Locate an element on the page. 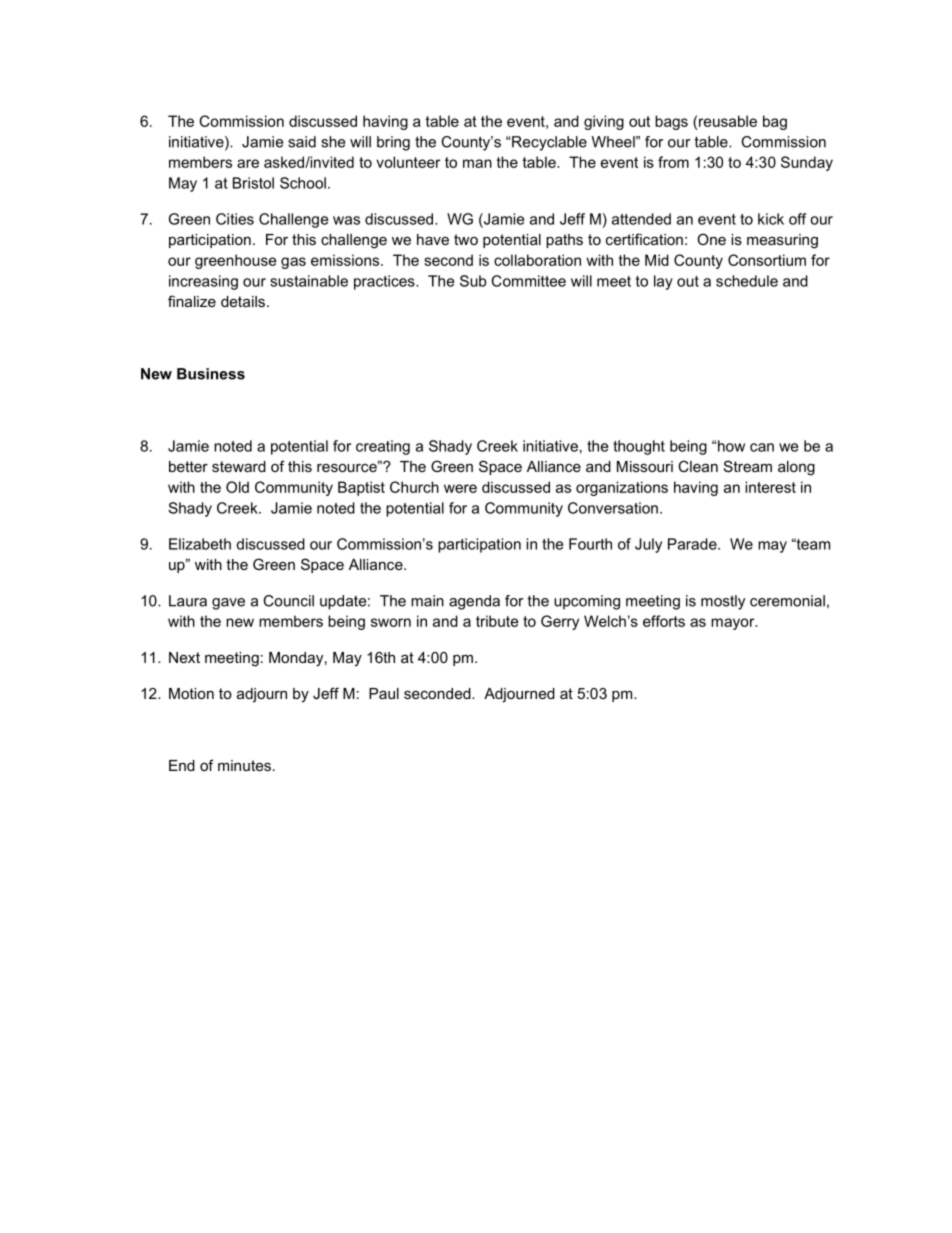  Elizabeth is located at coordinates (200, 544).
